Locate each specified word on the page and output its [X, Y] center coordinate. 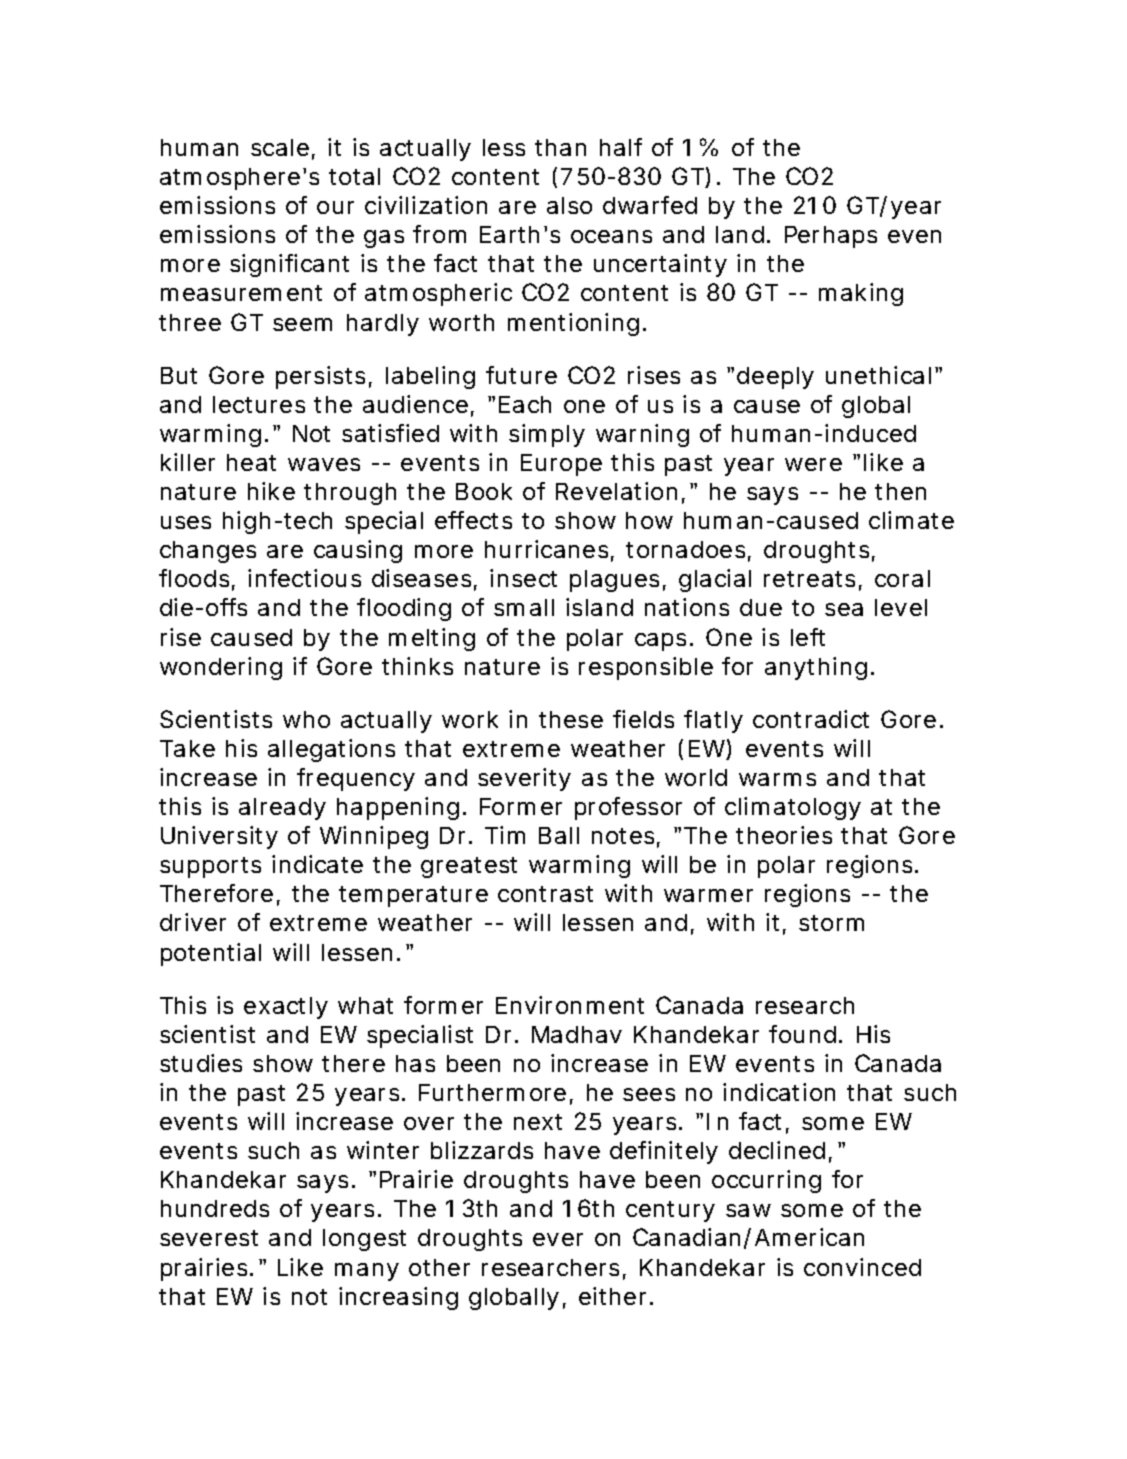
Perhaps [831, 237]
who [306, 719]
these [571, 719]
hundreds [215, 1208]
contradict [811, 719]
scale [280, 147]
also [569, 205]
